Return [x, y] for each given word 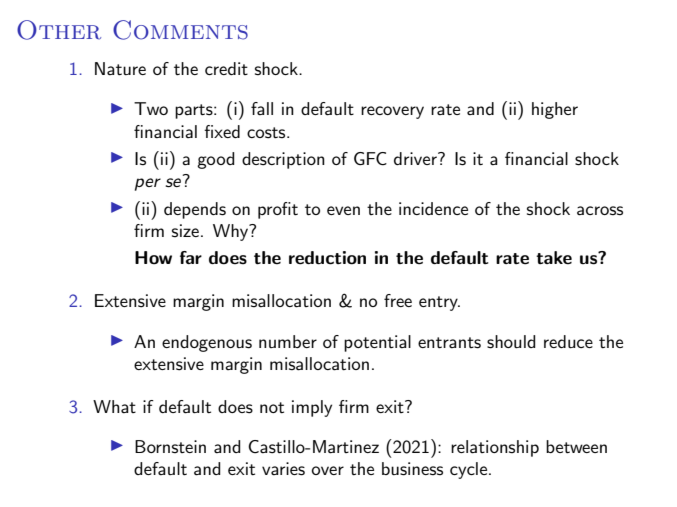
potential [377, 343]
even [343, 210]
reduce [568, 341]
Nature [120, 68]
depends [195, 210]
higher [555, 110]
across [600, 211]
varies [283, 469]
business [412, 469]
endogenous [207, 343]
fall [262, 108]
